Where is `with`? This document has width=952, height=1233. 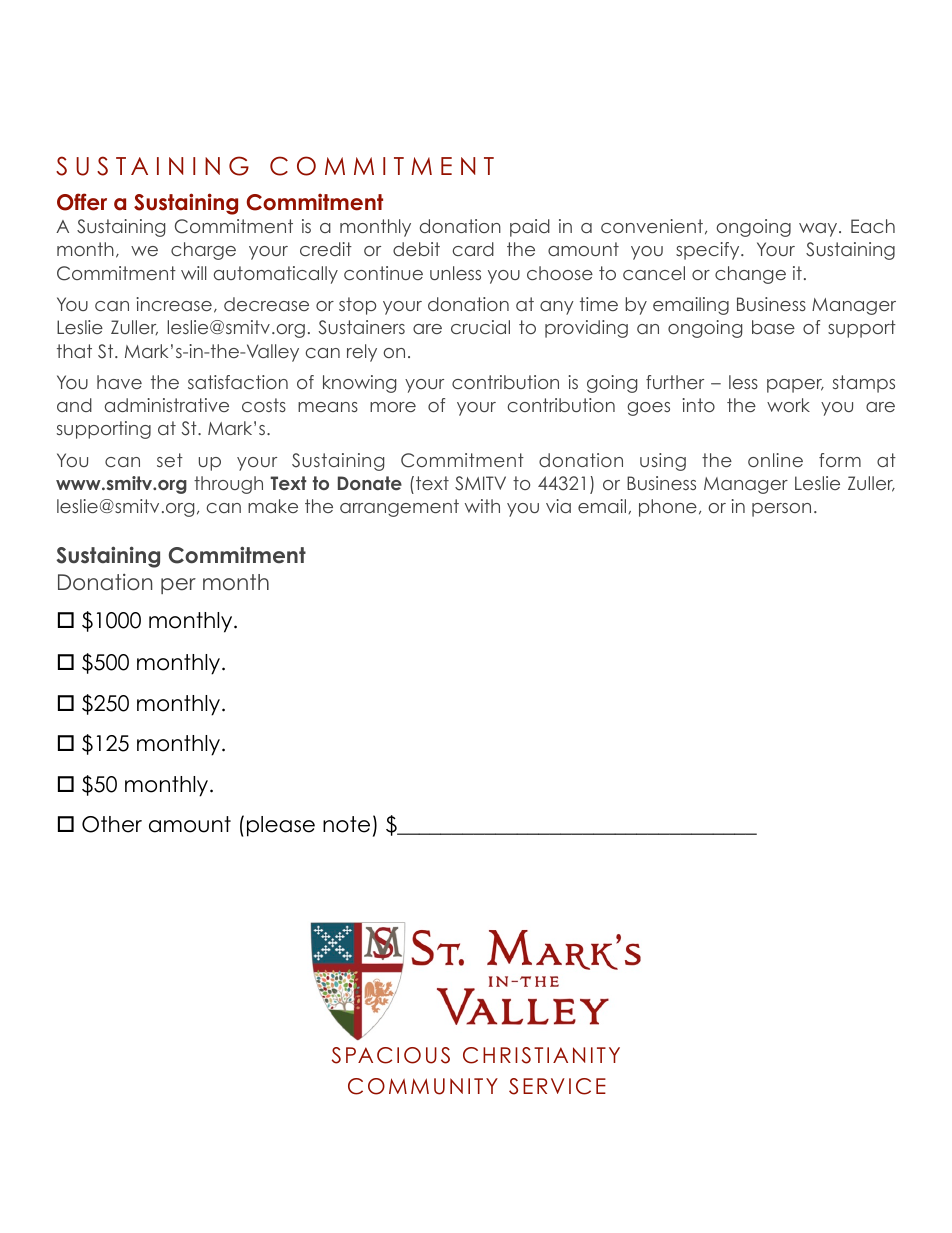 with is located at coordinates (482, 506).
